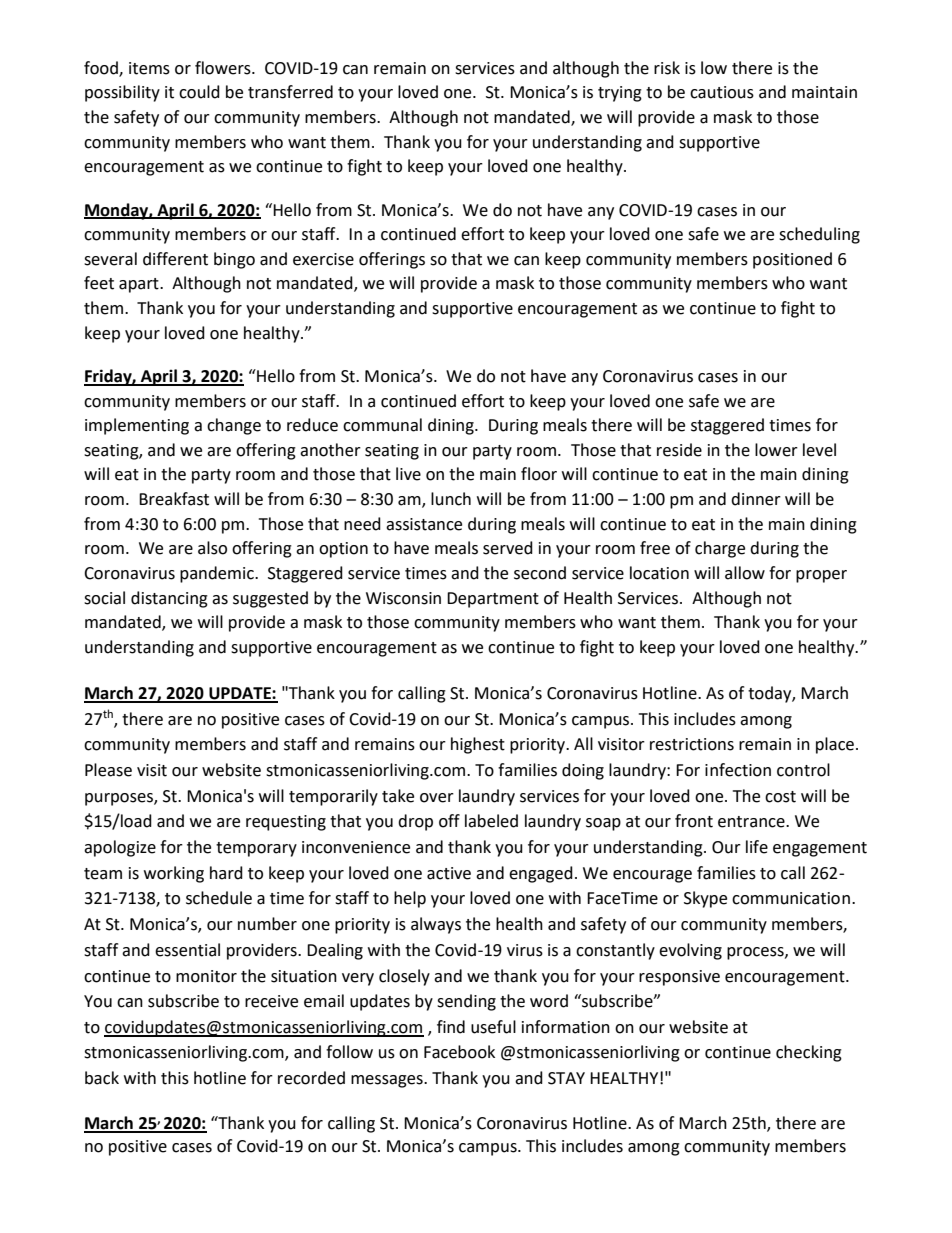  I want to click on Facebook, so click(459, 1052).
